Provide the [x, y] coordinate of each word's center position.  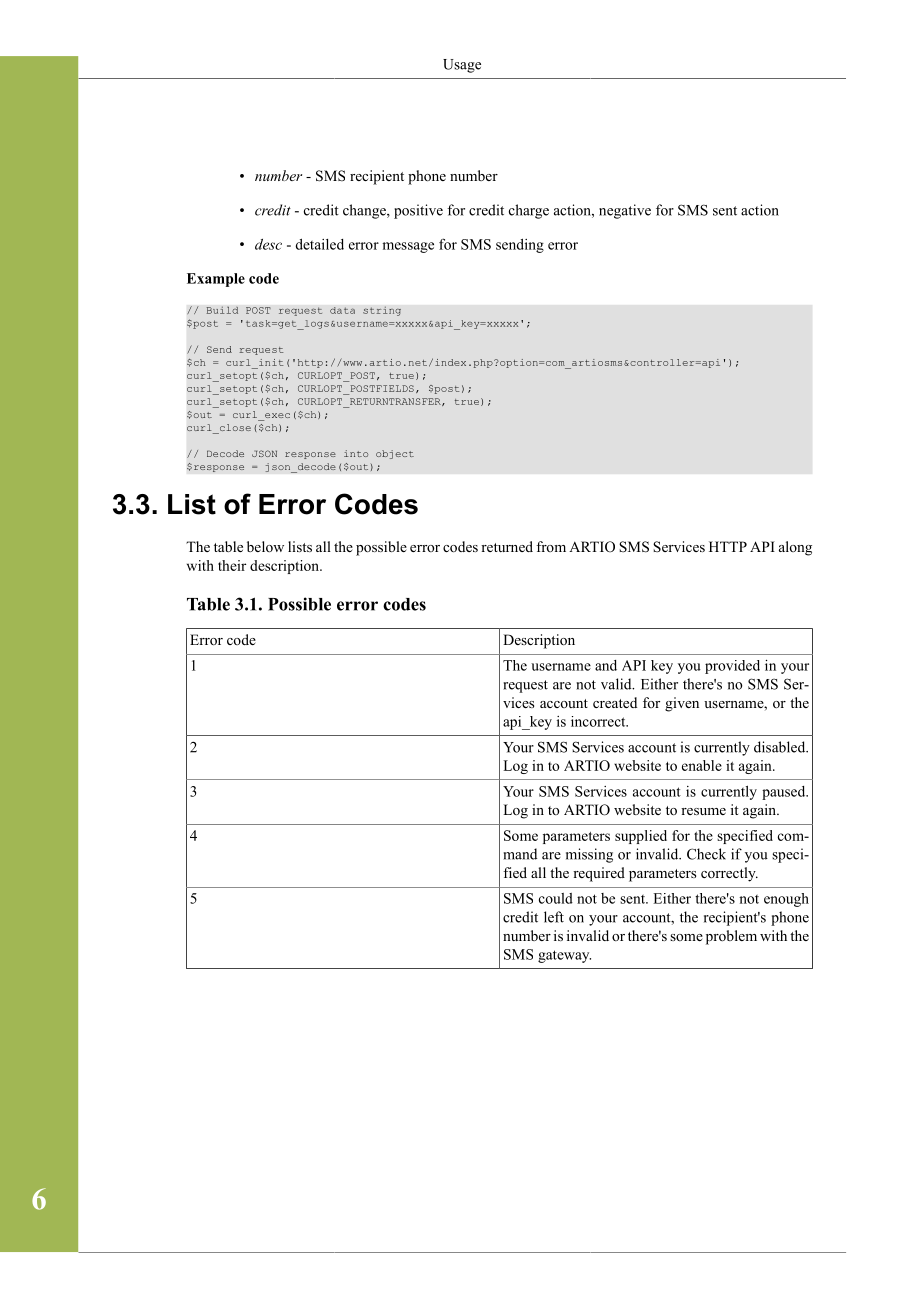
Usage [462, 66]
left [554, 917]
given [682, 704]
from [551, 546]
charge [529, 211]
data [342, 310]
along [795, 548]
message [408, 247]
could [556, 898]
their [232, 565]
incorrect [599, 721]
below [265, 546]
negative [625, 211]
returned [507, 546]
